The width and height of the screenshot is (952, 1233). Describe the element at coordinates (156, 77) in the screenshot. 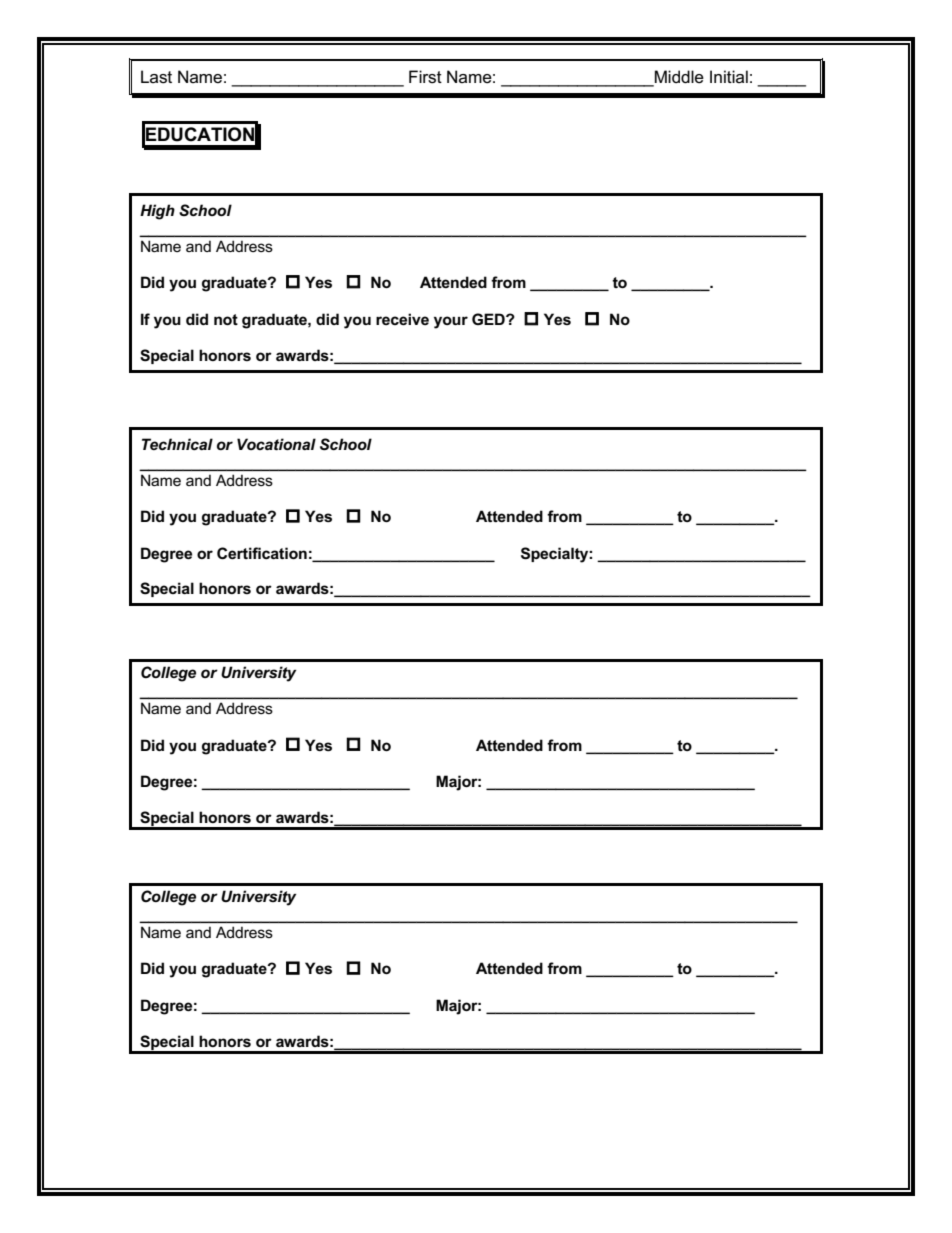

I see `Last` at that location.
